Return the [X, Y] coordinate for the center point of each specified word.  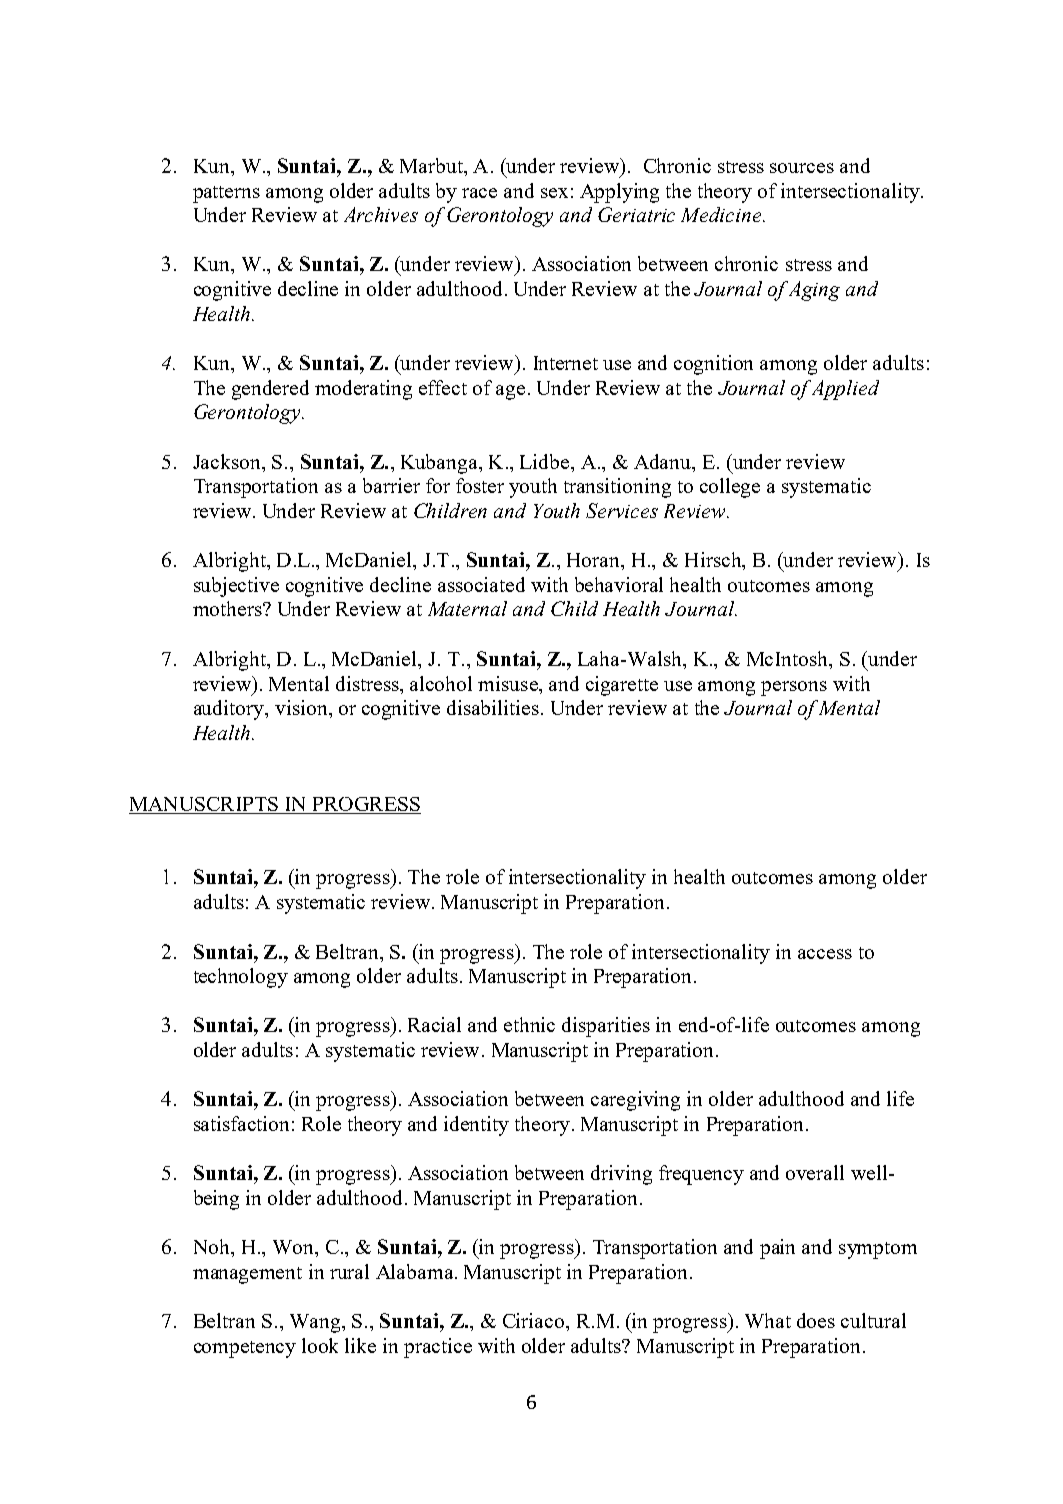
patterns [226, 194]
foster [480, 485]
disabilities [493, 707]
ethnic [529, 1024]
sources [802, 168]
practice [438, 1348]
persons [794, 688]
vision [302, 707]
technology [241, 978]
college [730, 488]
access [825, 954]
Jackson [228, 461]
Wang [316, 1323]
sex [554, 193]
